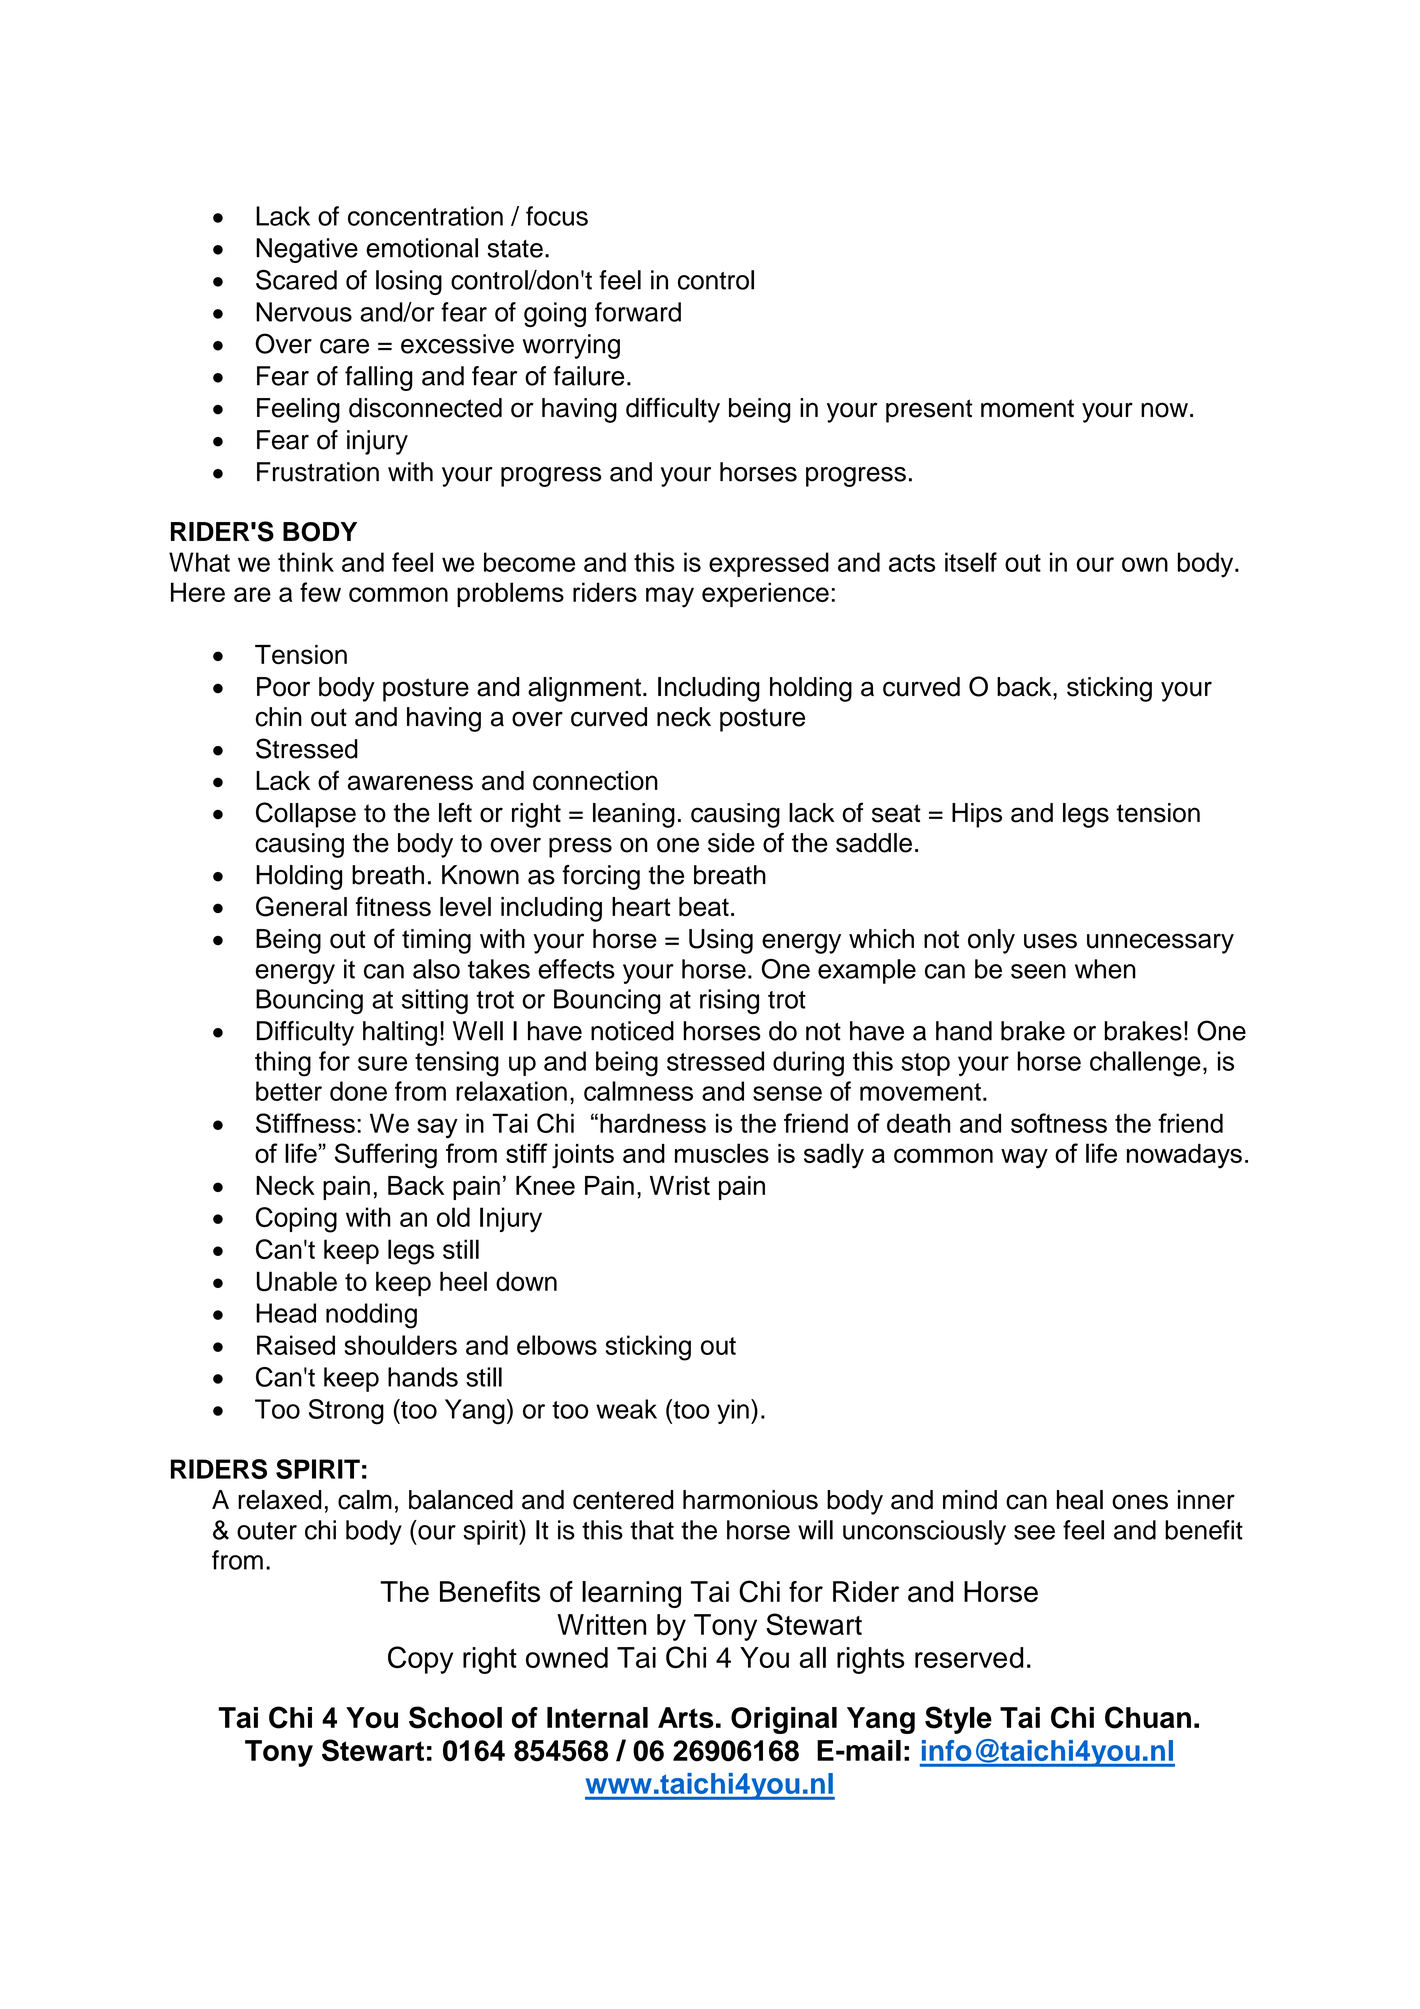 The height and width of the image is (2009, 1420). I want to click on when, so click(1105, 969).
